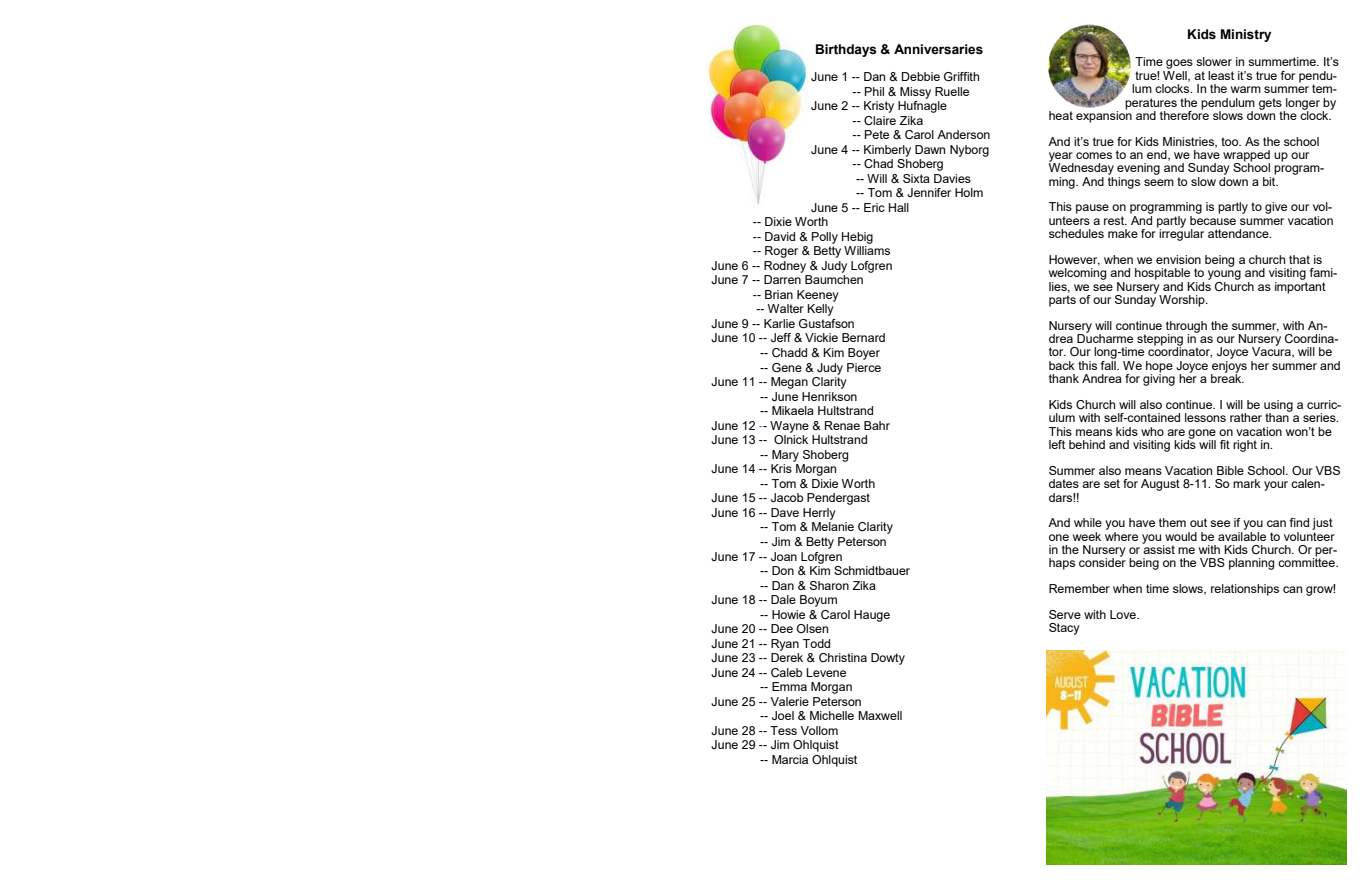  I want to click on Ministry, so click(1246, 35).
